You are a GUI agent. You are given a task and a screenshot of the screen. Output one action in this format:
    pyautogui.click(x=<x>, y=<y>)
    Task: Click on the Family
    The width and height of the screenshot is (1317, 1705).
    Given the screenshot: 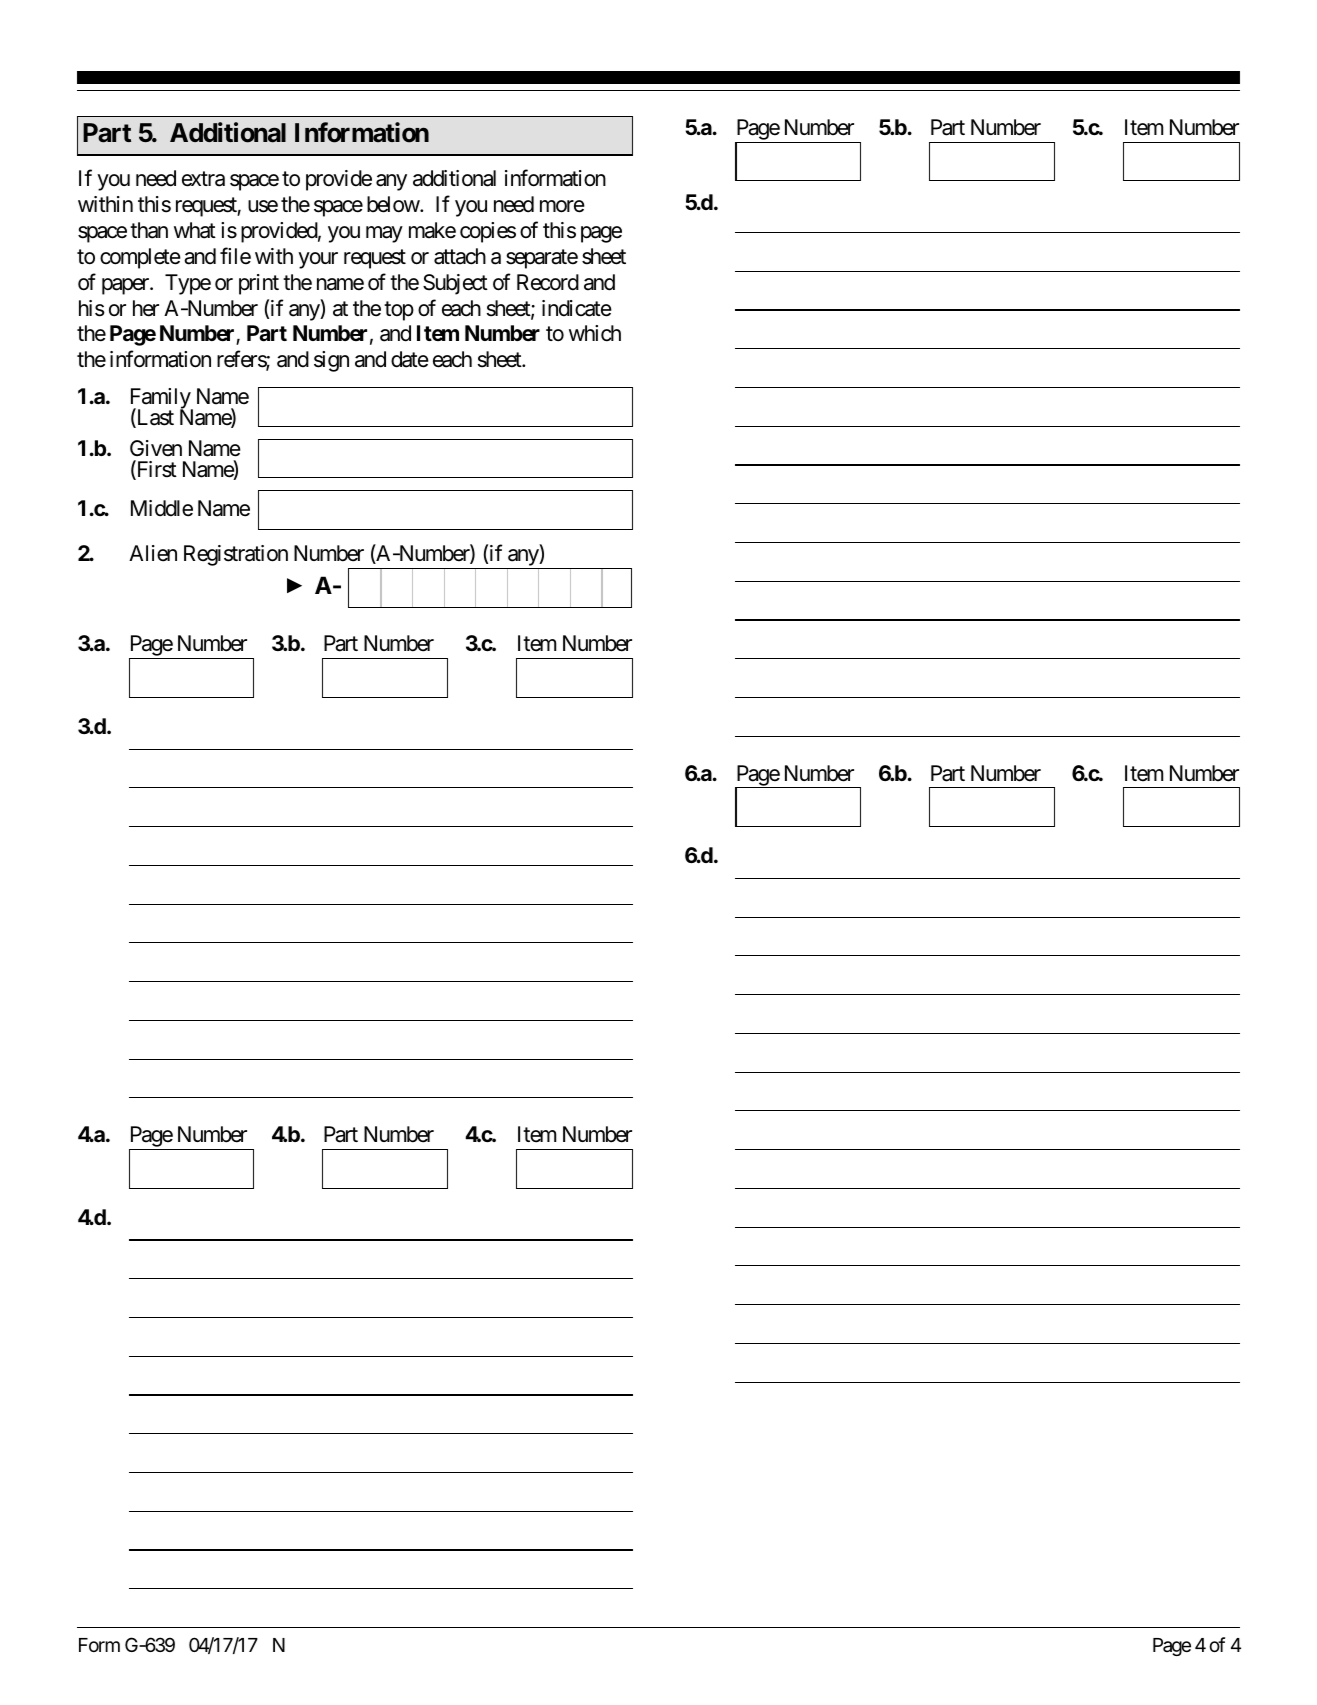 What is the action you would take?
    pyautogui.click(x=161, y=400)
